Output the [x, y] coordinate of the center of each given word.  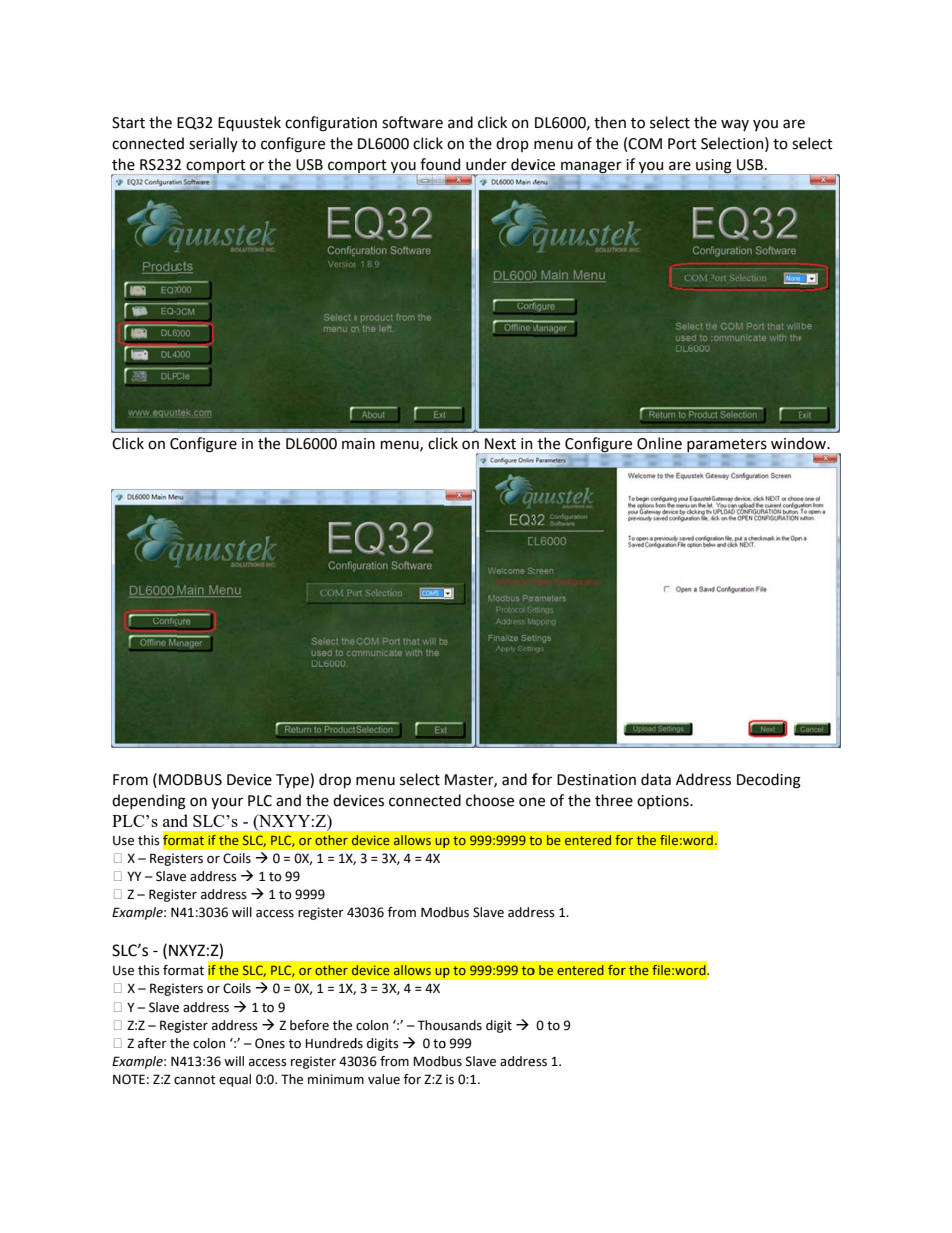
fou [431, 164]
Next [500, 444]
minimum [336, 1079]
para [701, 447]
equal [235, 1080]
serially [213, 144]
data [656, 779]
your [227, 803]
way [735, 125]
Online [659, 443]
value [384, 1079]
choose [490, 800]
